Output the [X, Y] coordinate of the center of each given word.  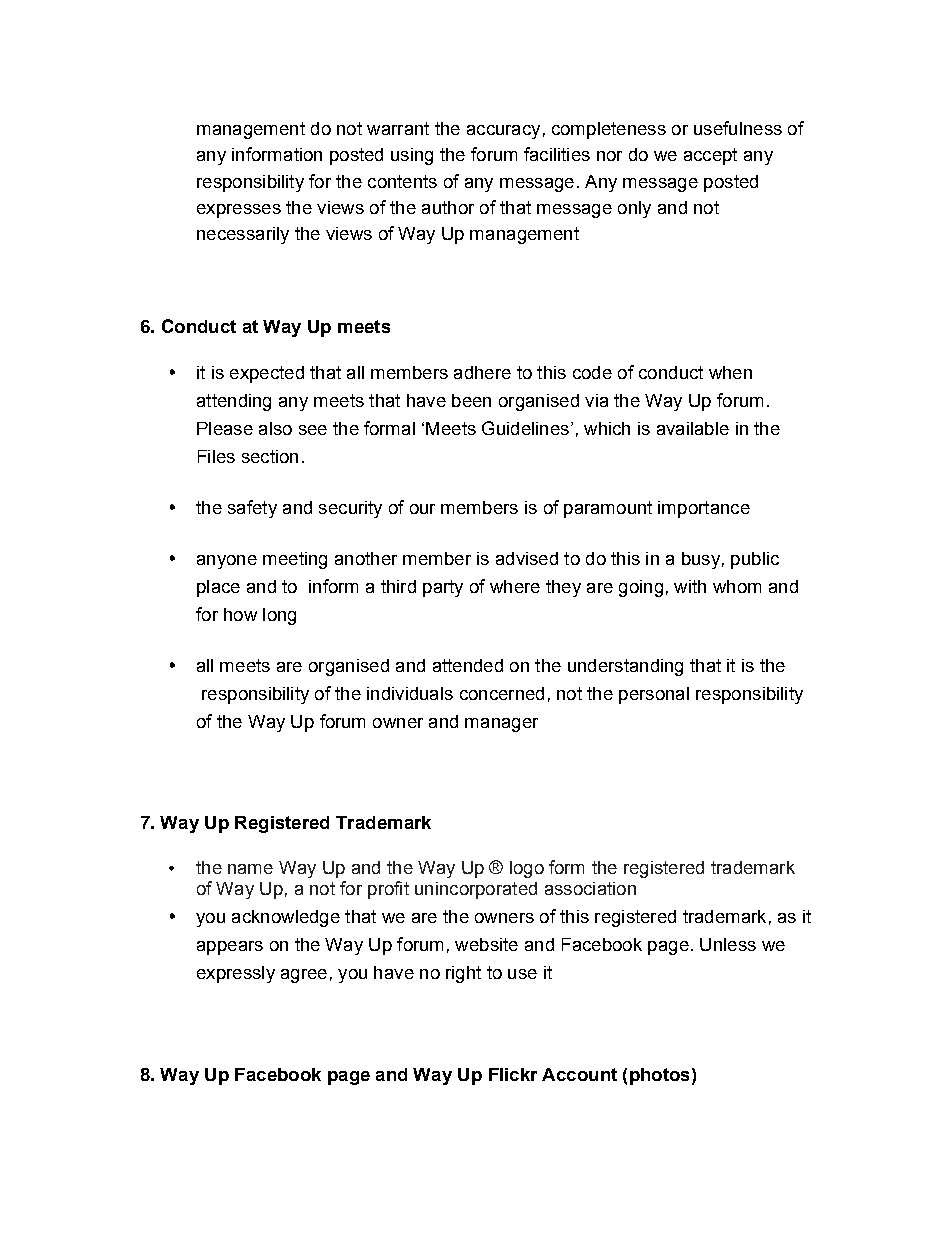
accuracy [503, 132]
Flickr [513, 1074]
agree [304, 976]
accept [710, 156]
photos [659, 1076]
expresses [239, 211]
